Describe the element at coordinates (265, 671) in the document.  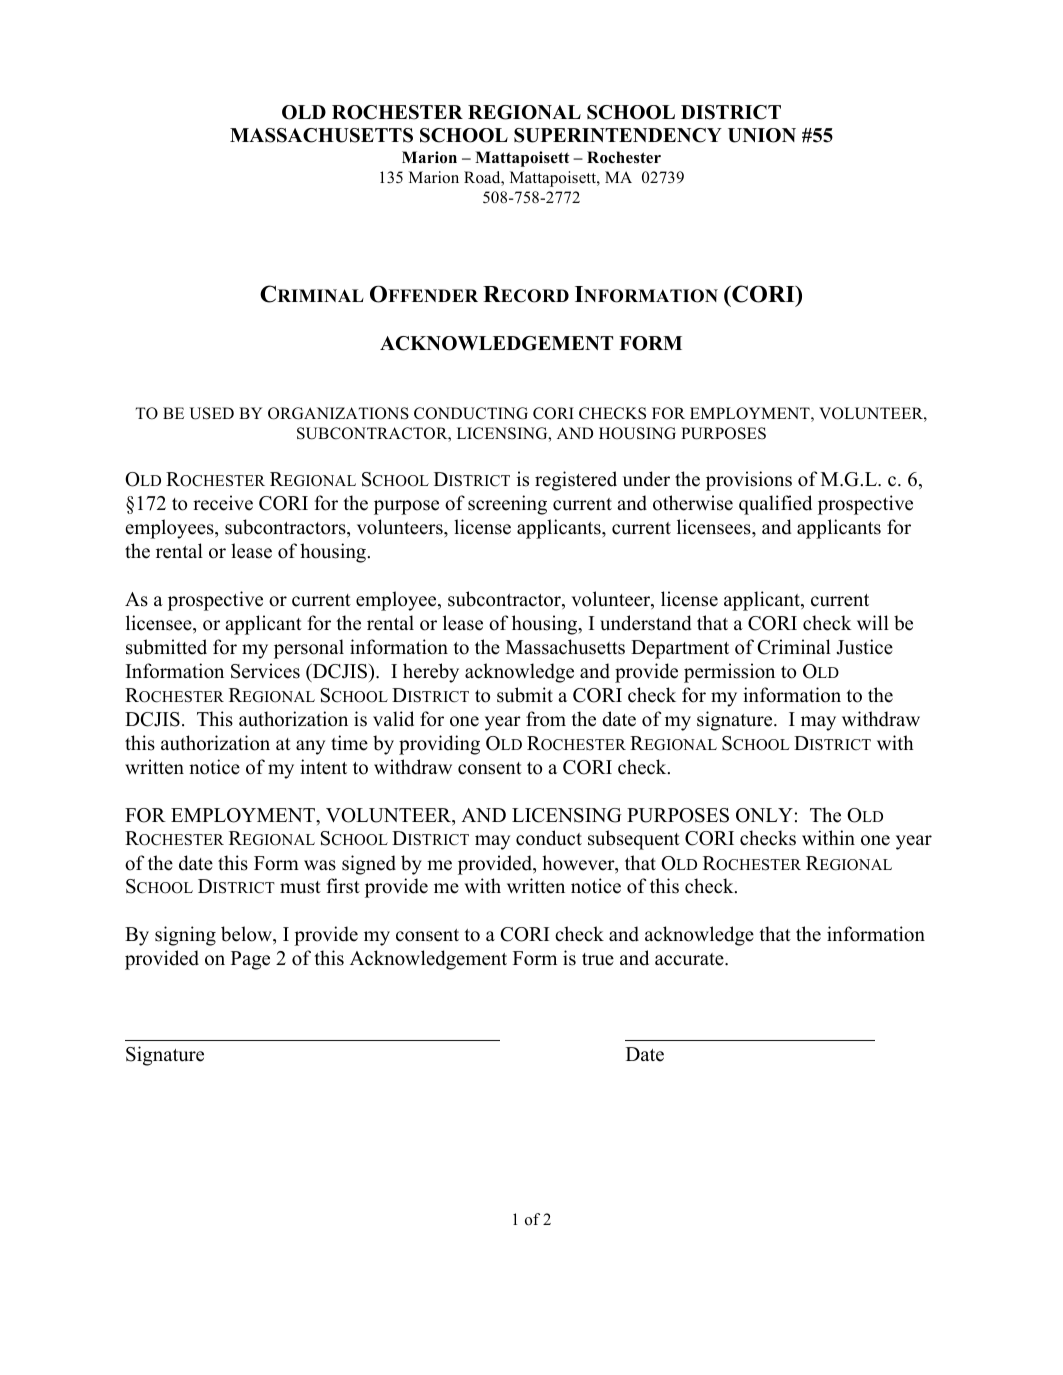
I see `Services` at that location.
